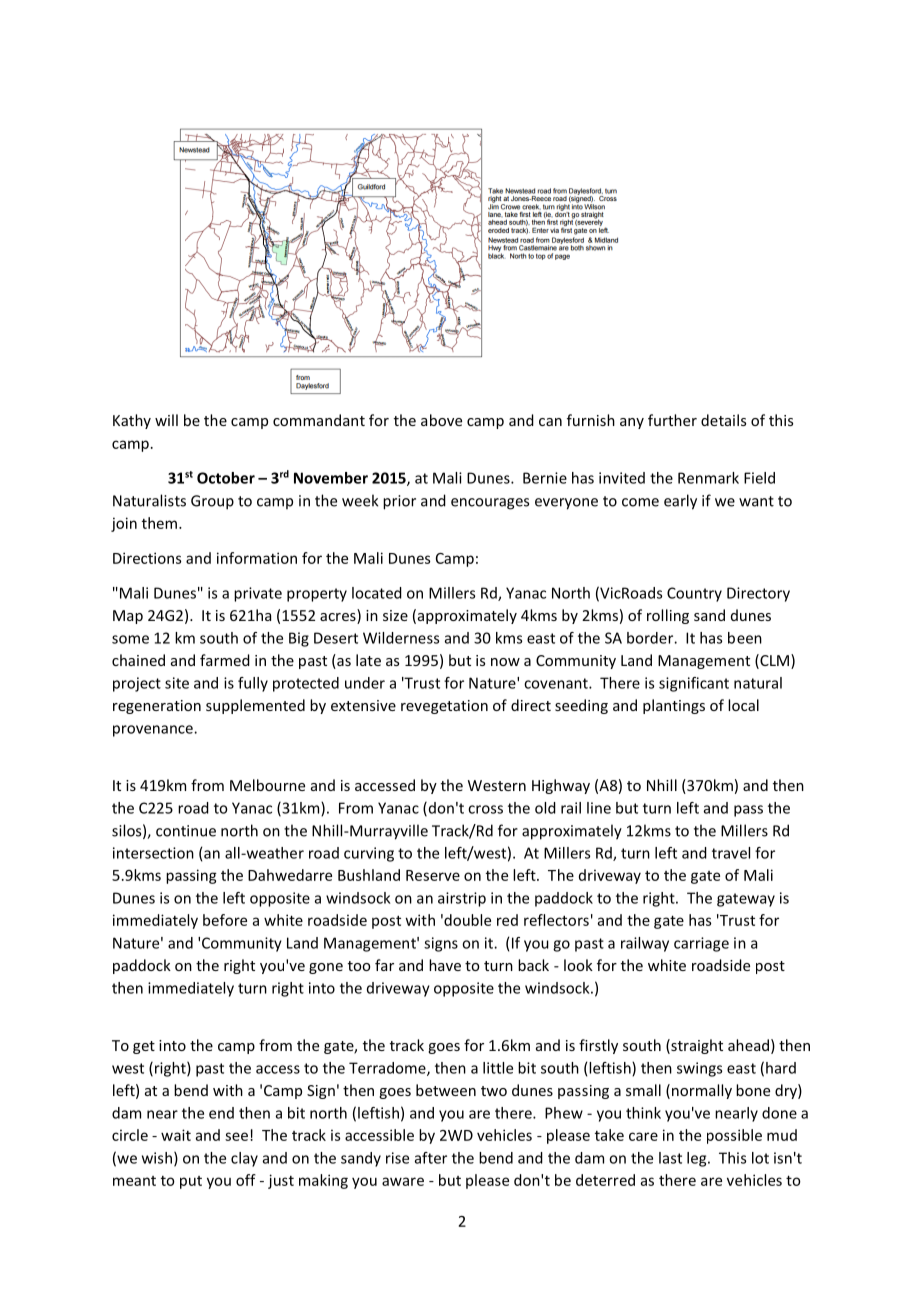 The height and width of the document is (1307, 924). I want to click on put, so click(191, 1182).
